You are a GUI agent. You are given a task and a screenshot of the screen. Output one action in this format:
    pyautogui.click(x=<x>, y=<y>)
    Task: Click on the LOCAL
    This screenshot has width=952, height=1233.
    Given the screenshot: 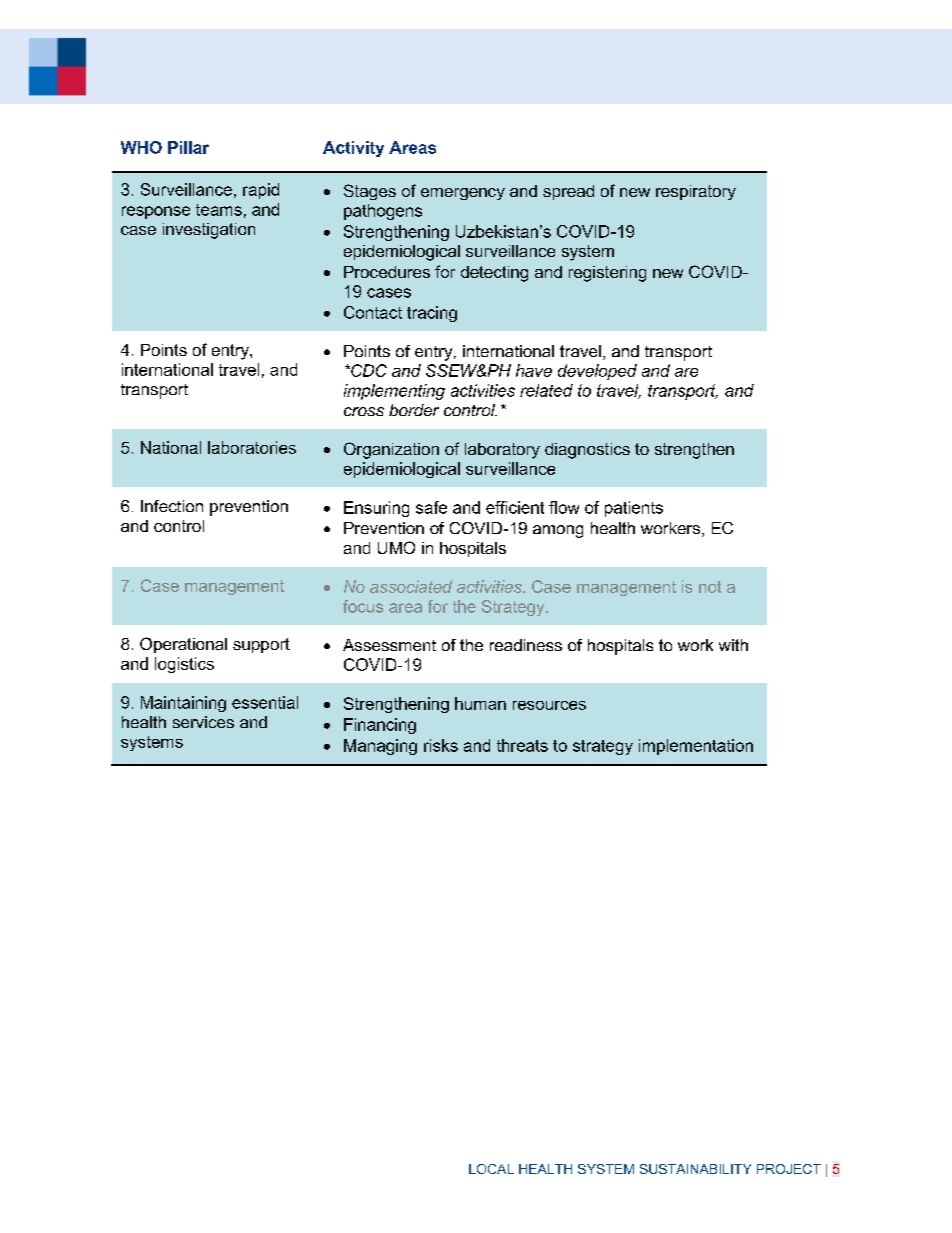 What is the action you would take?
    pyautogui.click(x=491, y=1169)
